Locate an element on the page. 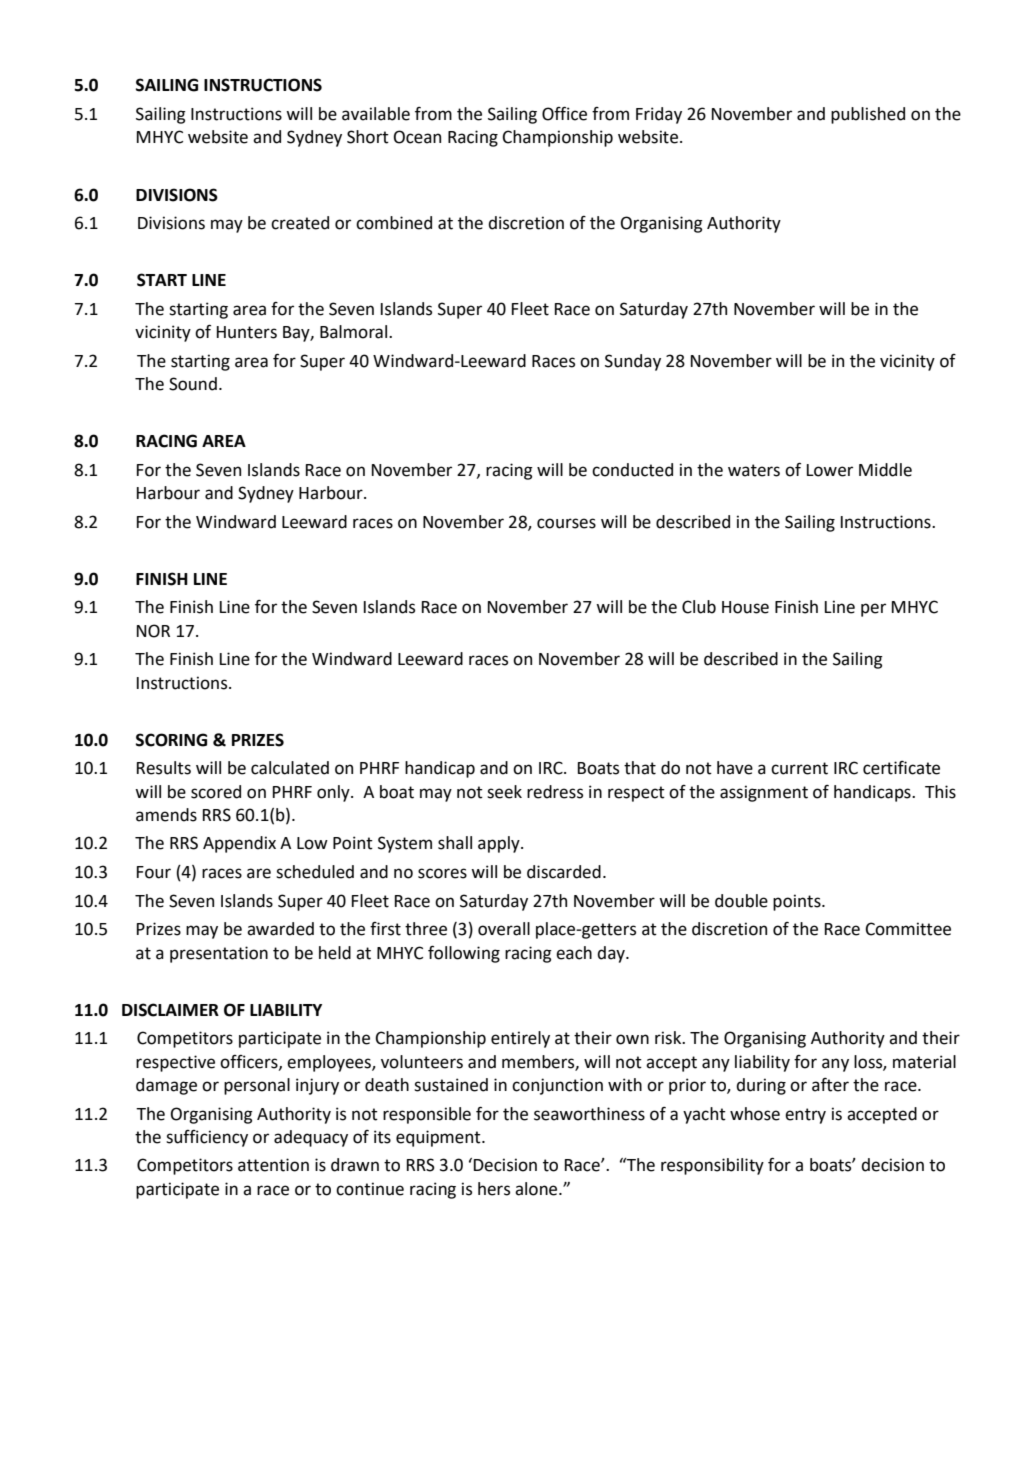 This document has width=1035, height=1464. NOR is located at coordinates (153, 631).
